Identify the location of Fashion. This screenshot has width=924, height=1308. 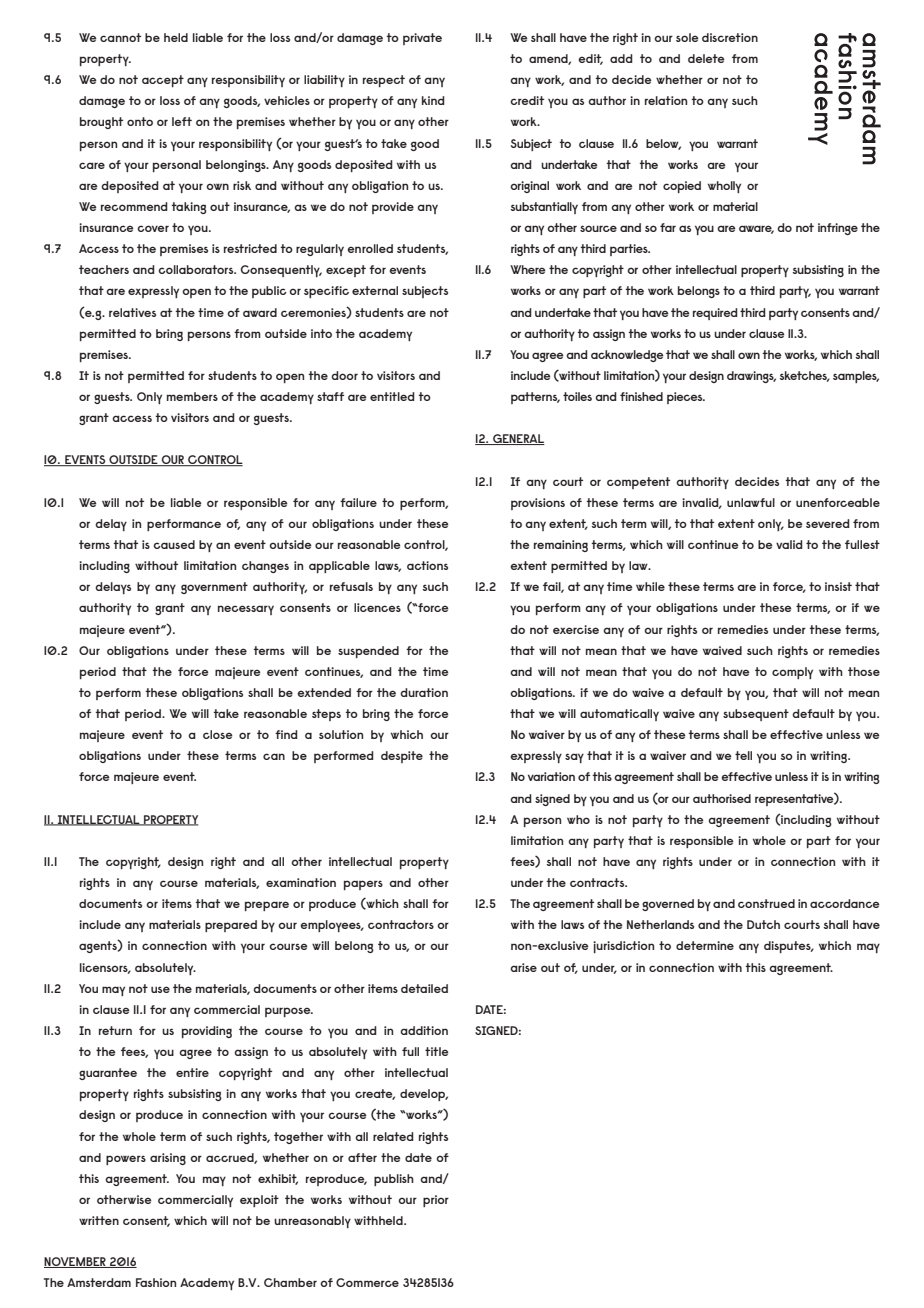
(156, 1282).
